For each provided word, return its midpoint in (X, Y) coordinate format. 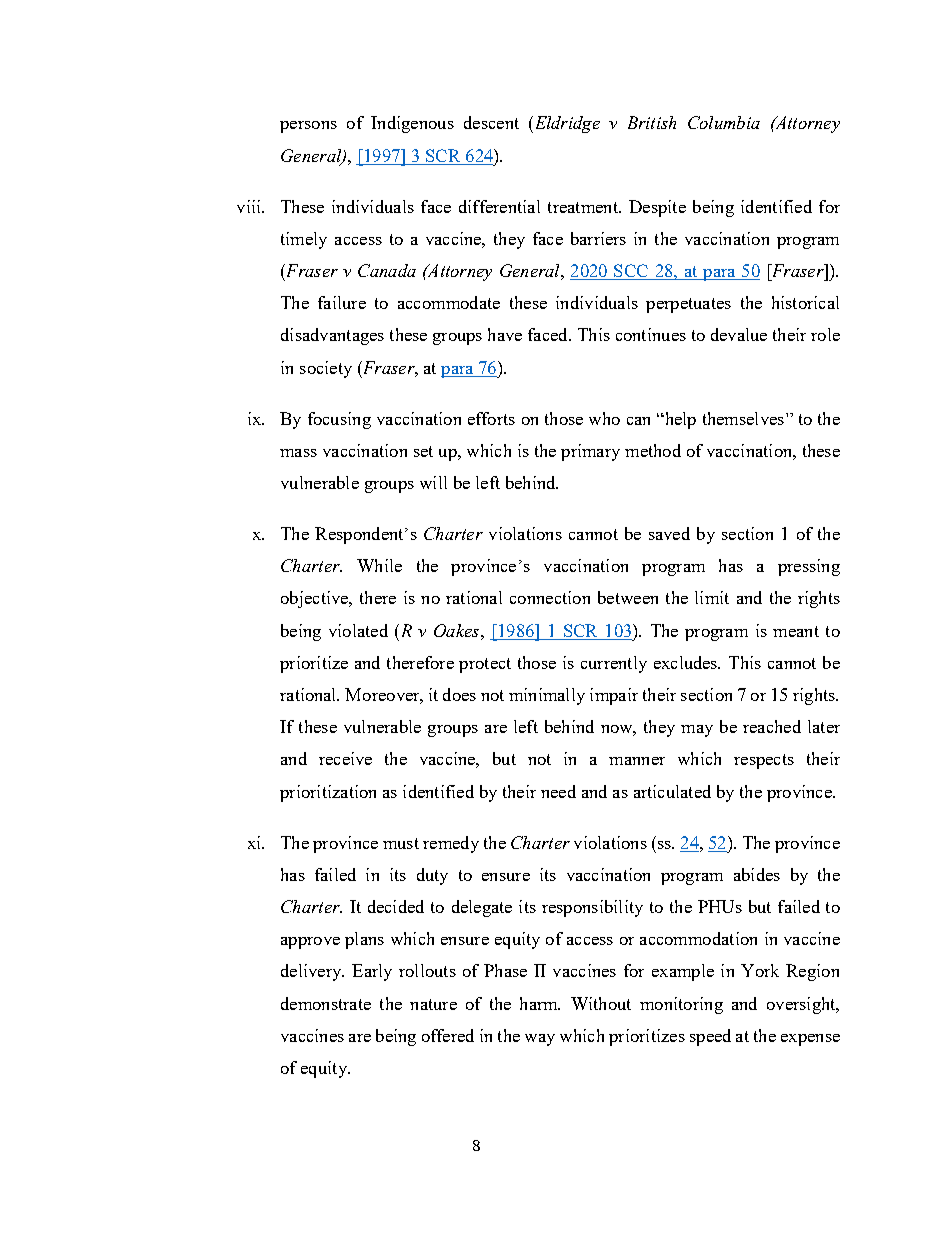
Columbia (724, 122)
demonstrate (326, 1003)
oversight (802, 1005)
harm (540, 1003)
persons (308, 127)
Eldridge (566, 124)
